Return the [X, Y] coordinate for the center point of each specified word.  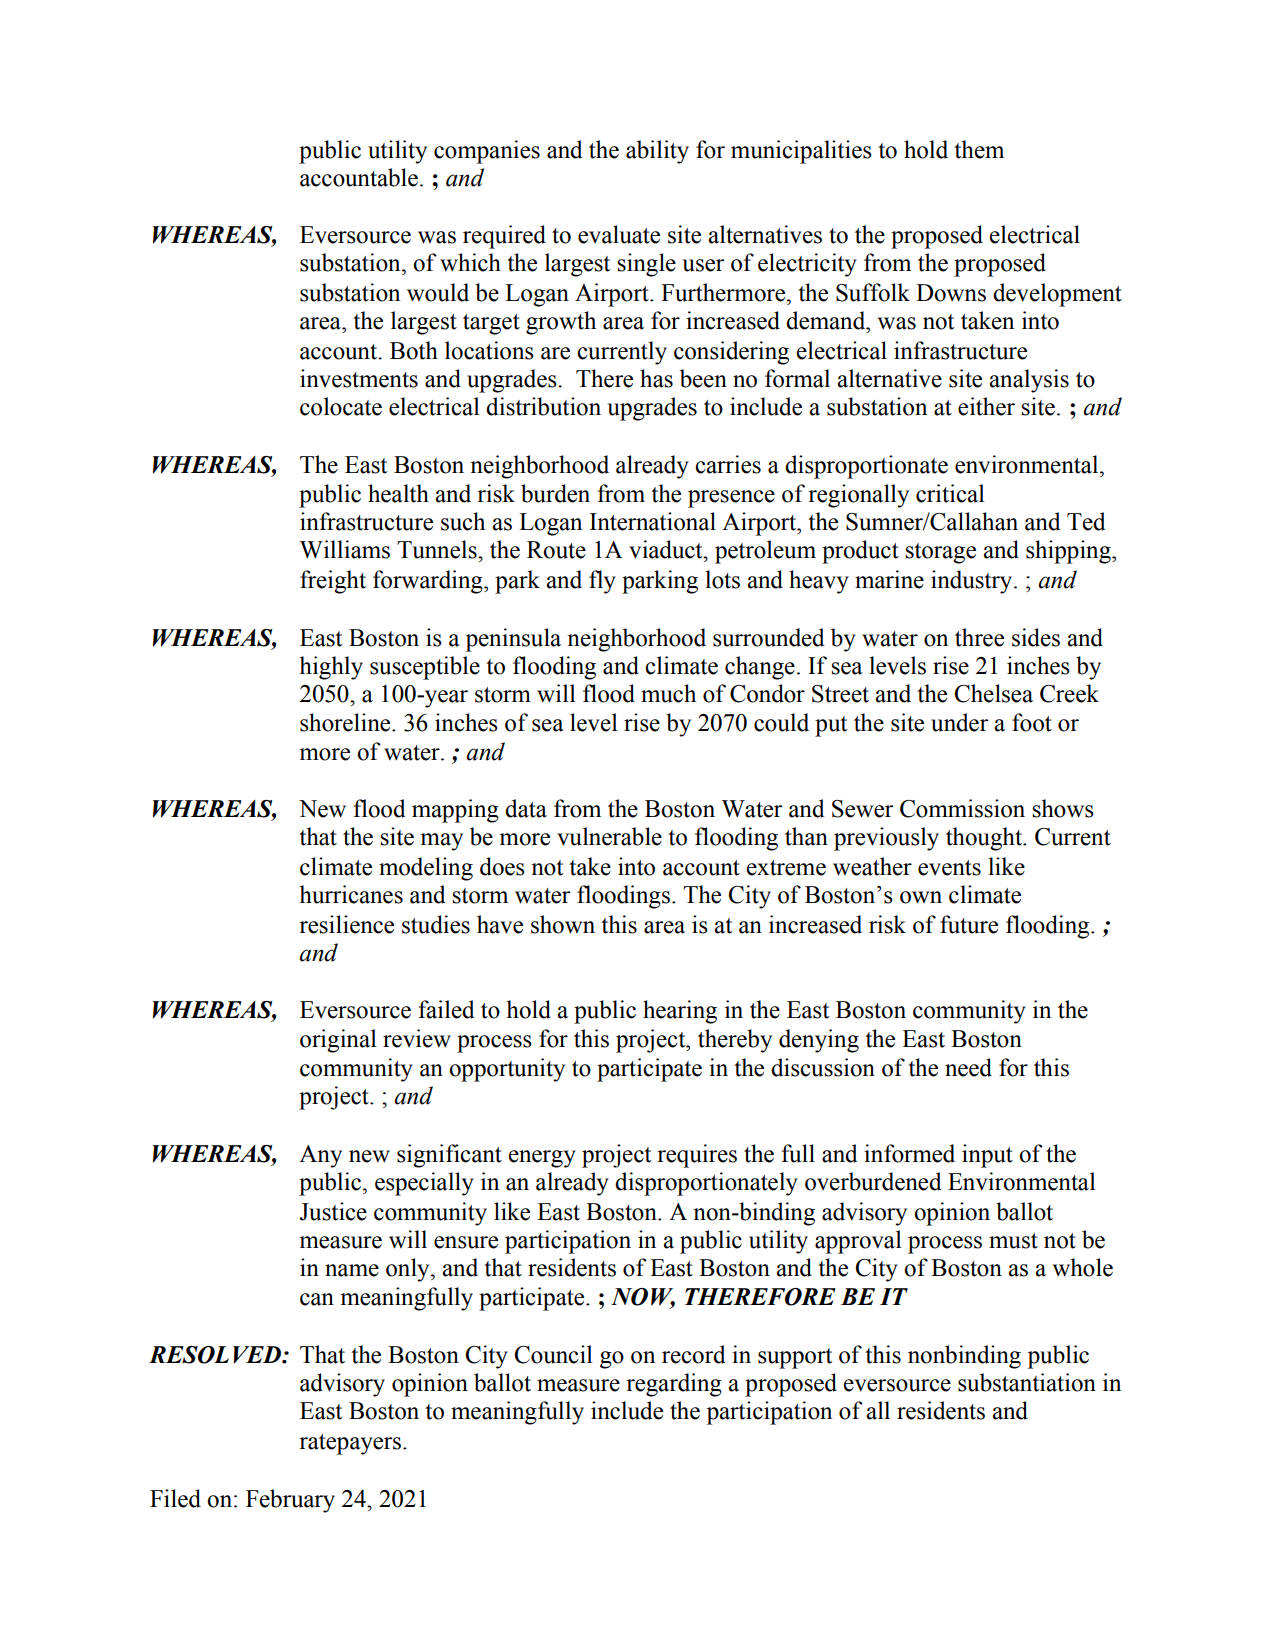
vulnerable [609, 836]
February [290, 1501]
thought [985, 839]
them [979, 149]
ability [657, 152]
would [438, 292]
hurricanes [351, 894]
